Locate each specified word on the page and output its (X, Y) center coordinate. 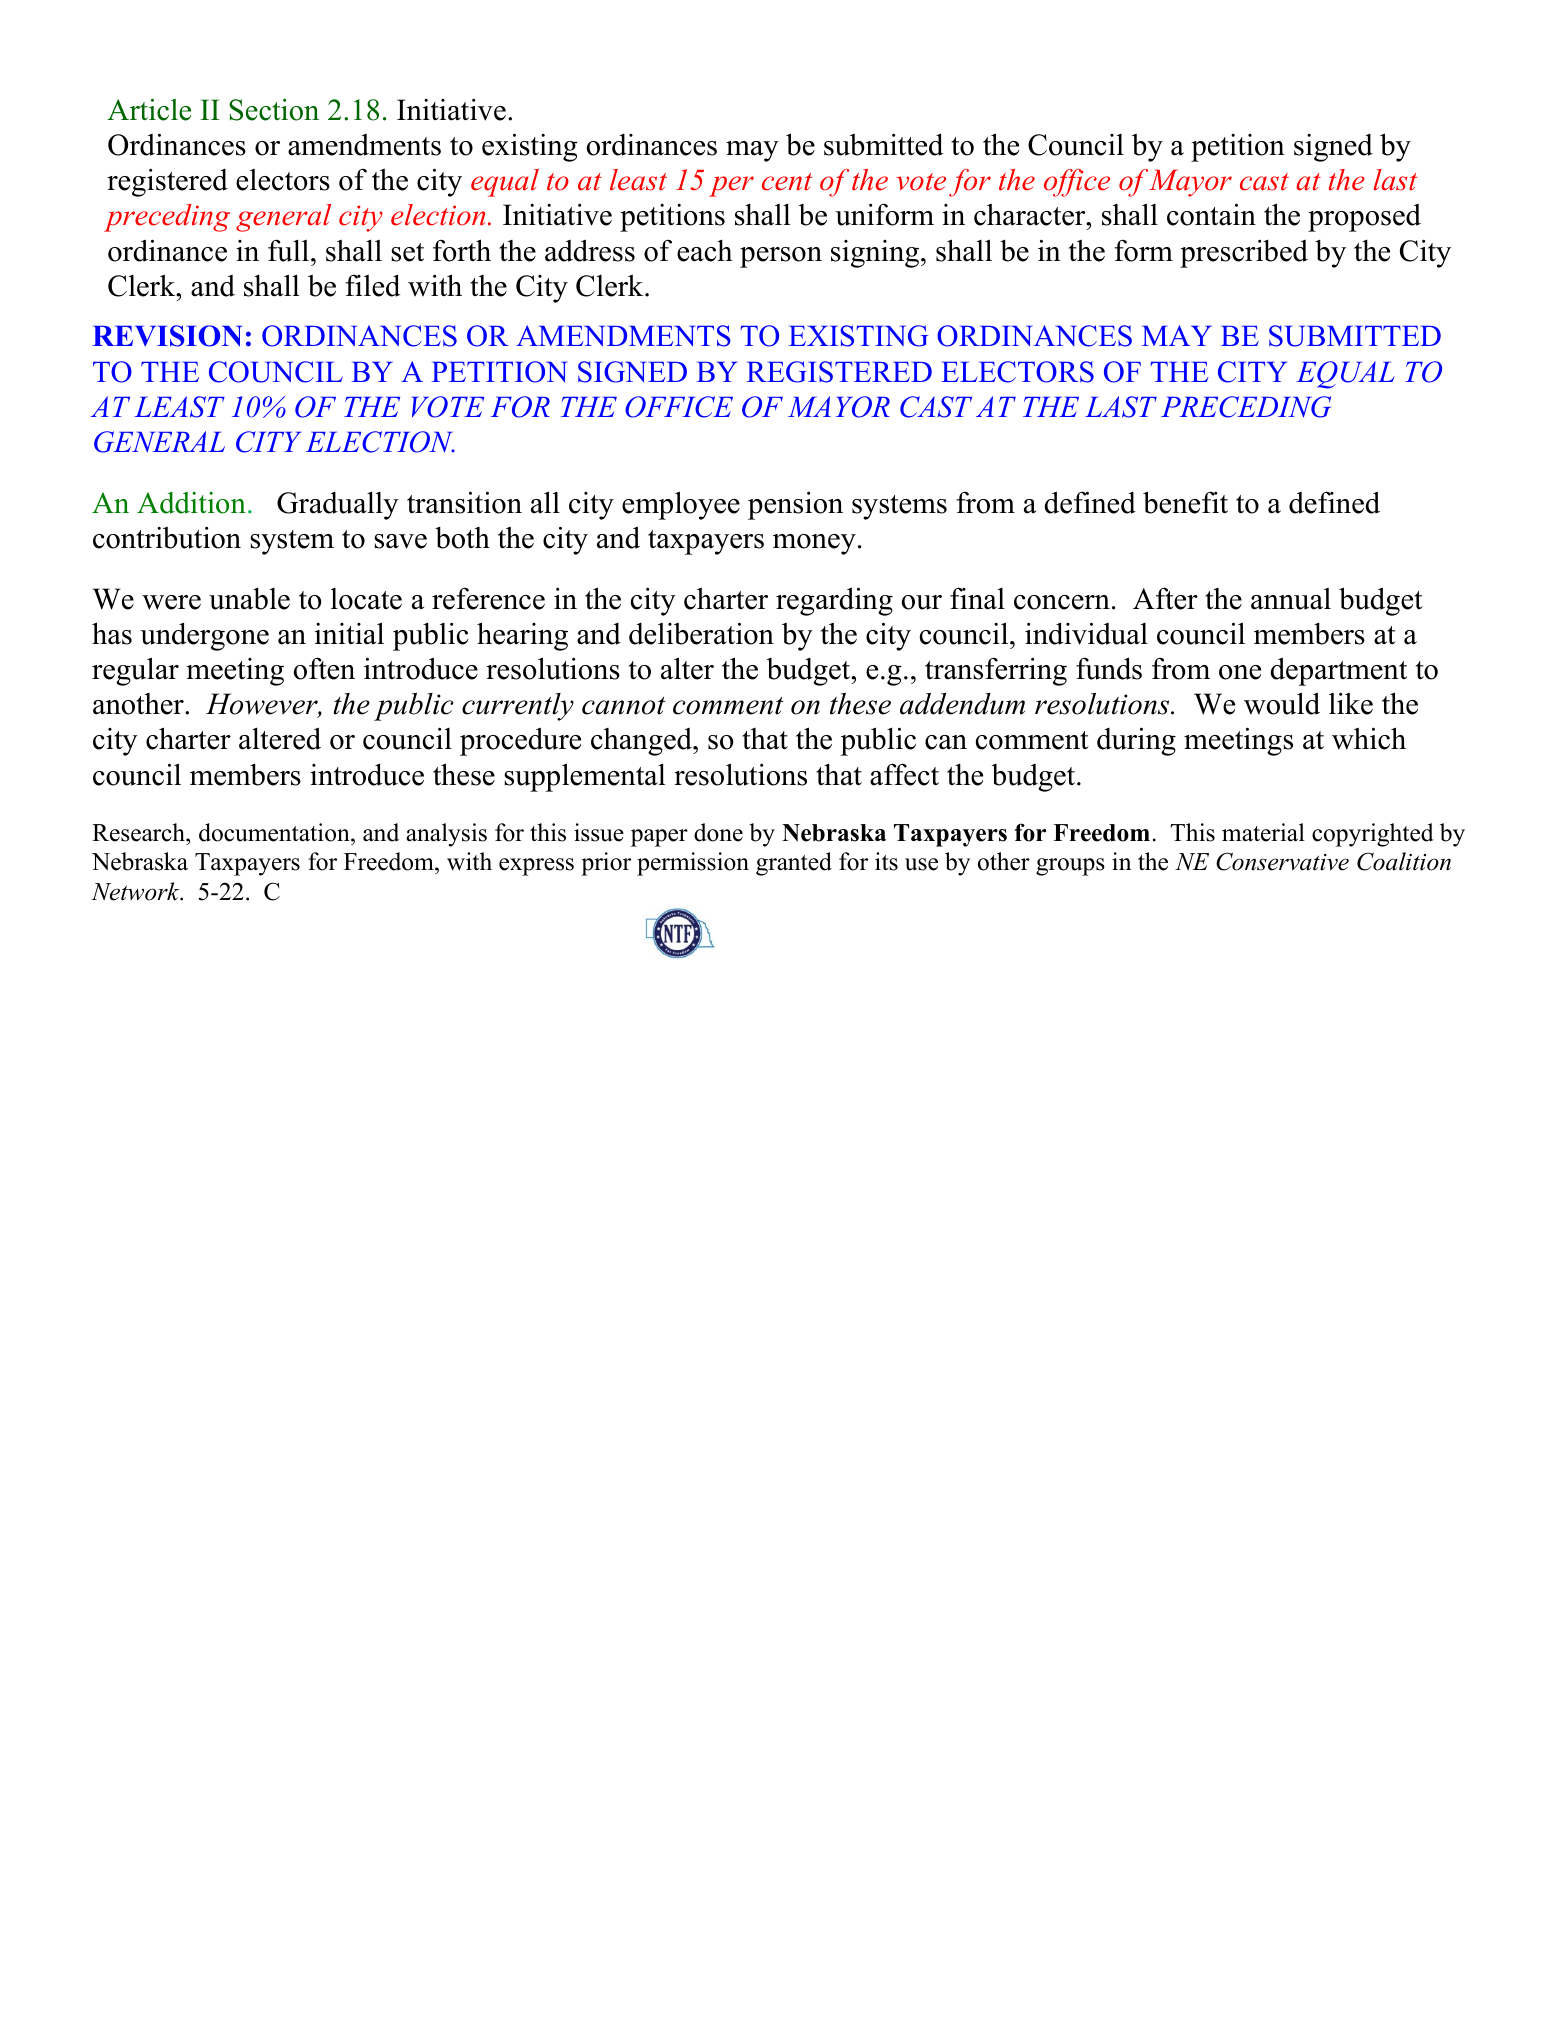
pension (795, 505)
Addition (191, 503)
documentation (275, 832)
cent (787, 182)
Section (274, 110)
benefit (1185, 502)
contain (1211, 214)
